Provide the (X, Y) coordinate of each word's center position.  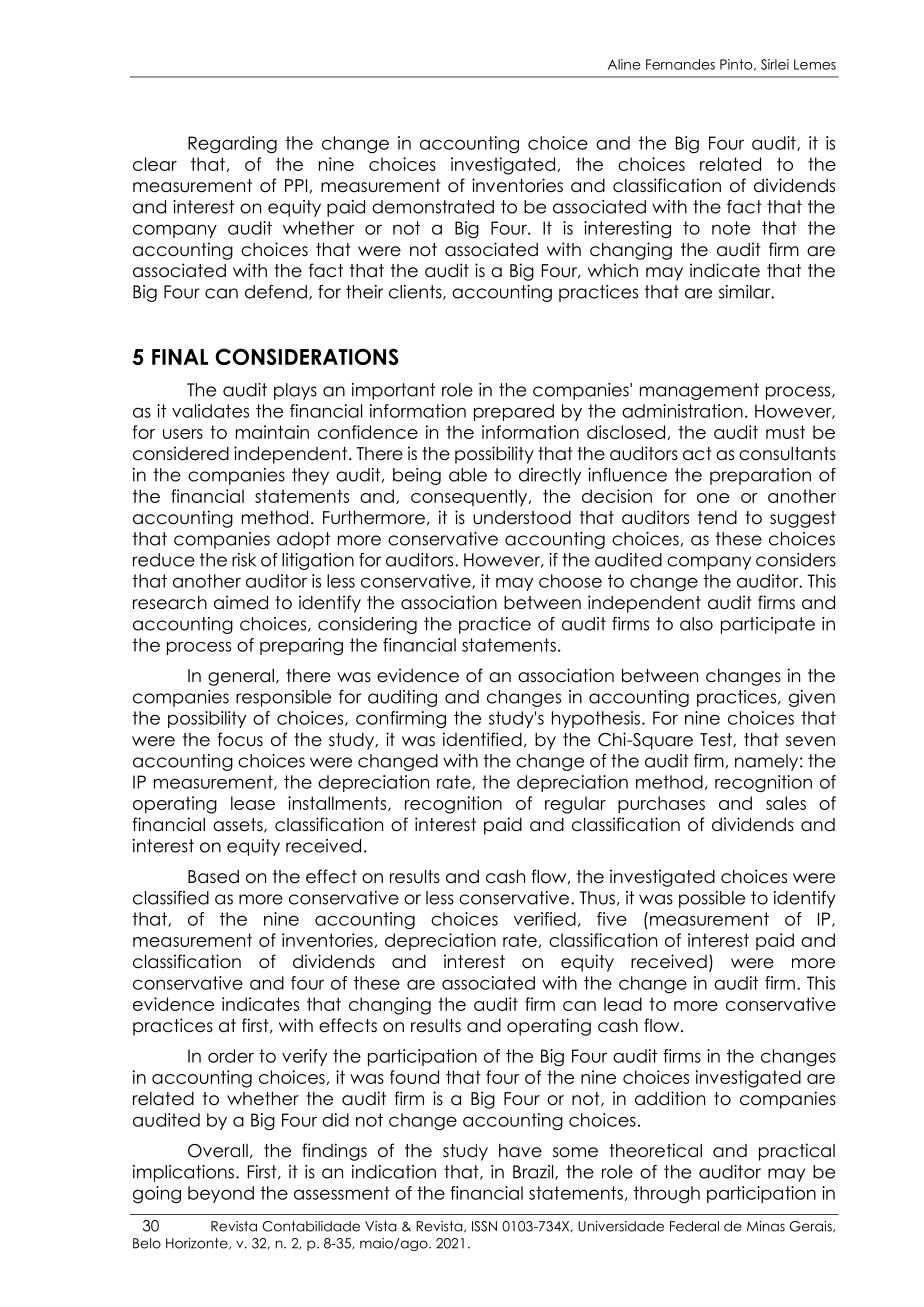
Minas (766, 1226)
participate (768, 625)
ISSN (484, 1226)
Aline (624, 64)
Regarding (232, 145)
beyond (221, 1194)
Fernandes (680, 64)
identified (482, 739)
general (241, 677)
